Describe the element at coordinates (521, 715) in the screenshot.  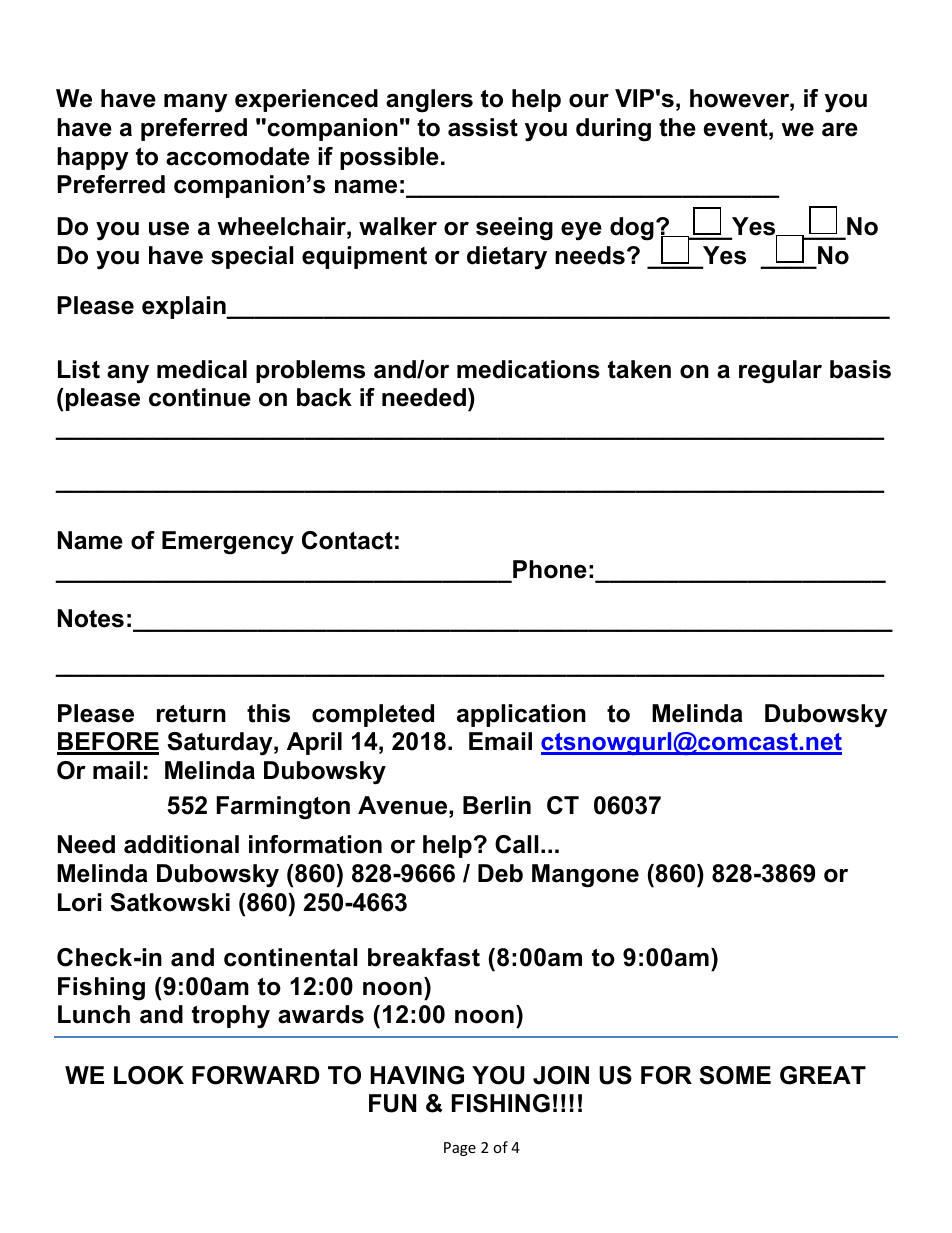
I see `application` at that location.
